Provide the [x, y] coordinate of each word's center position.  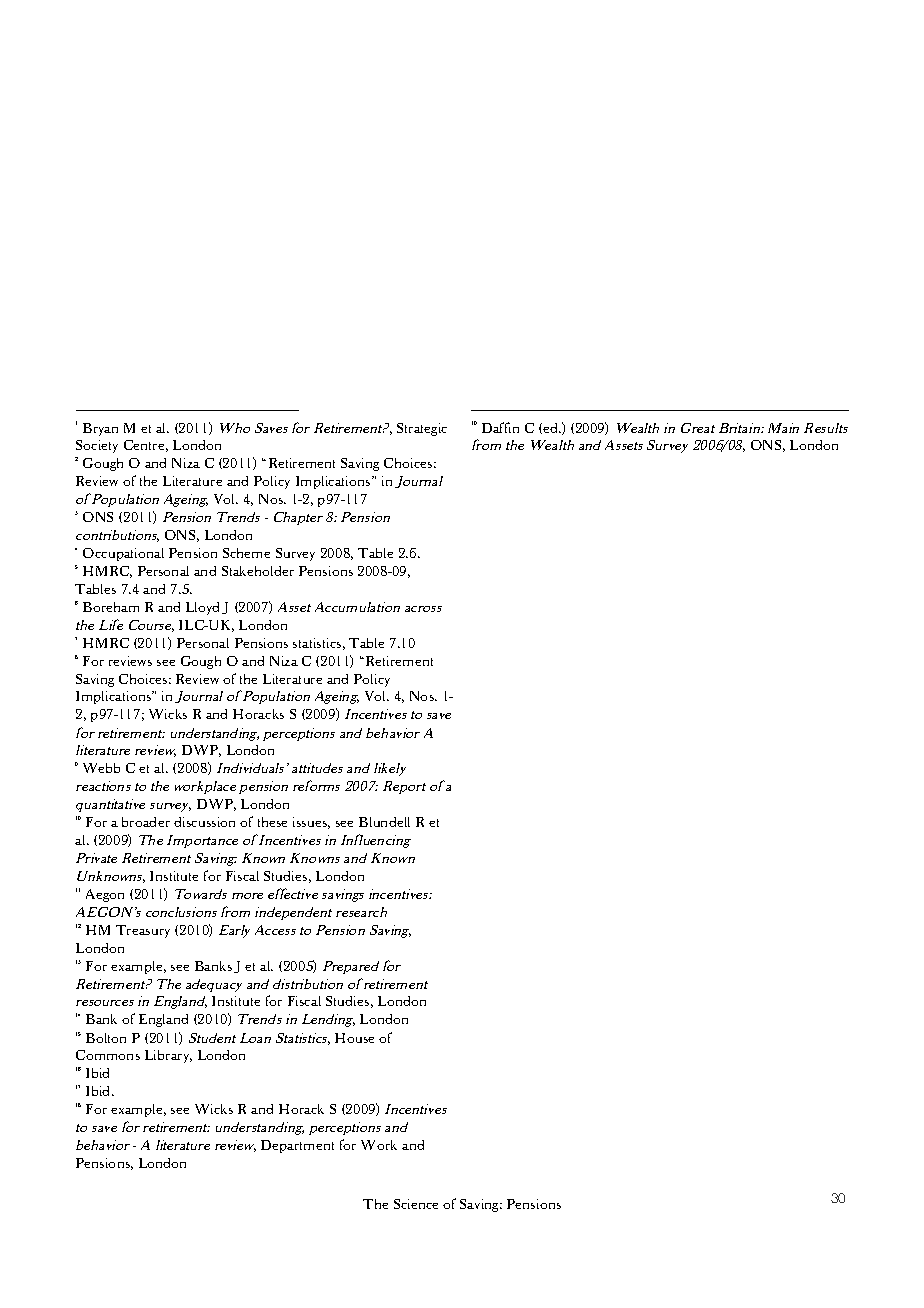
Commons [108, 1055]
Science [416, 1204]
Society [97, 446]
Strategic [422, 429]
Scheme [246, 553]
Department [297, 1146]
